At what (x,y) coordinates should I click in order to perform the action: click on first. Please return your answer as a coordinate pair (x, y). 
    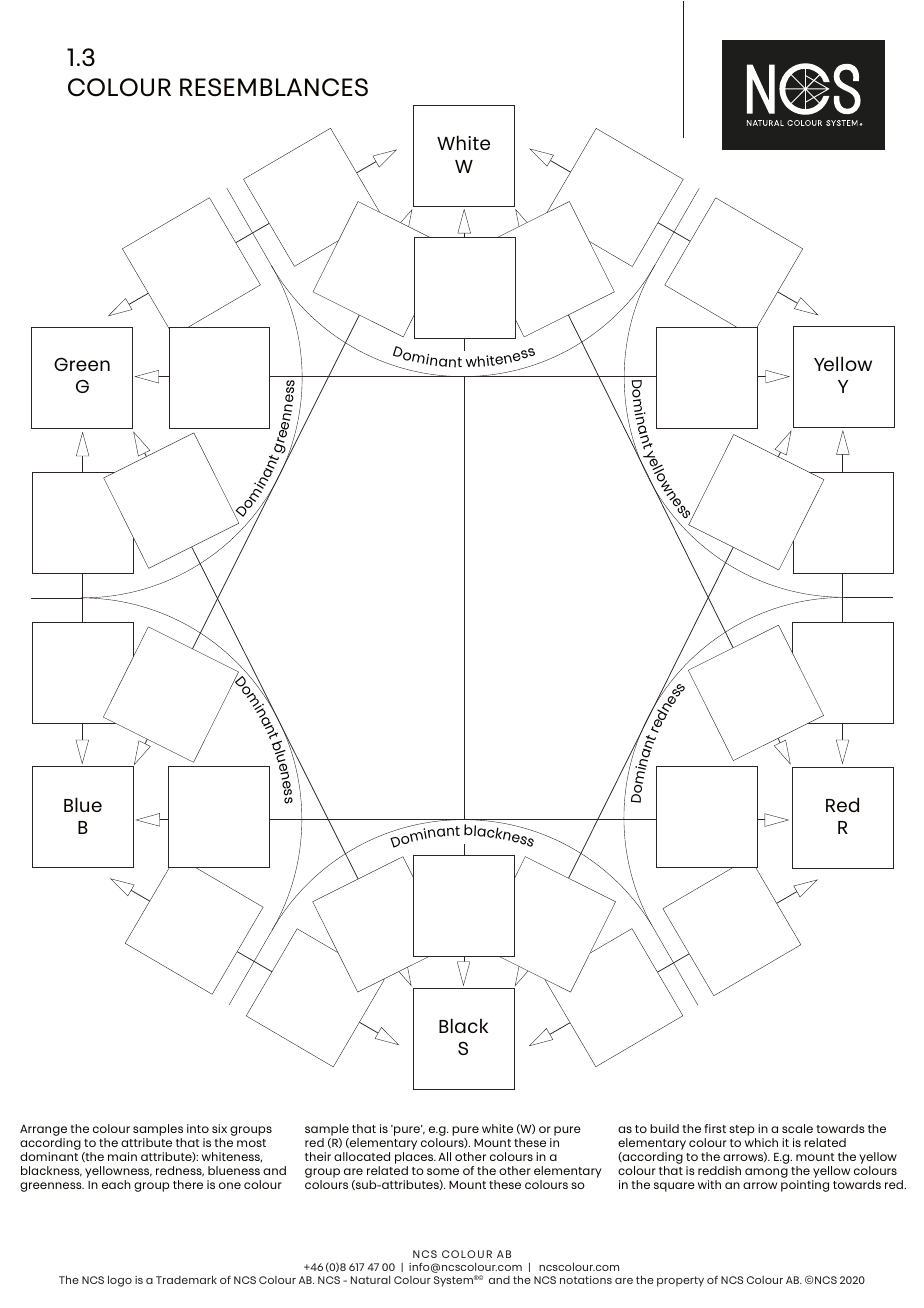
    Looking at the image, I should click on (715, 1128).
